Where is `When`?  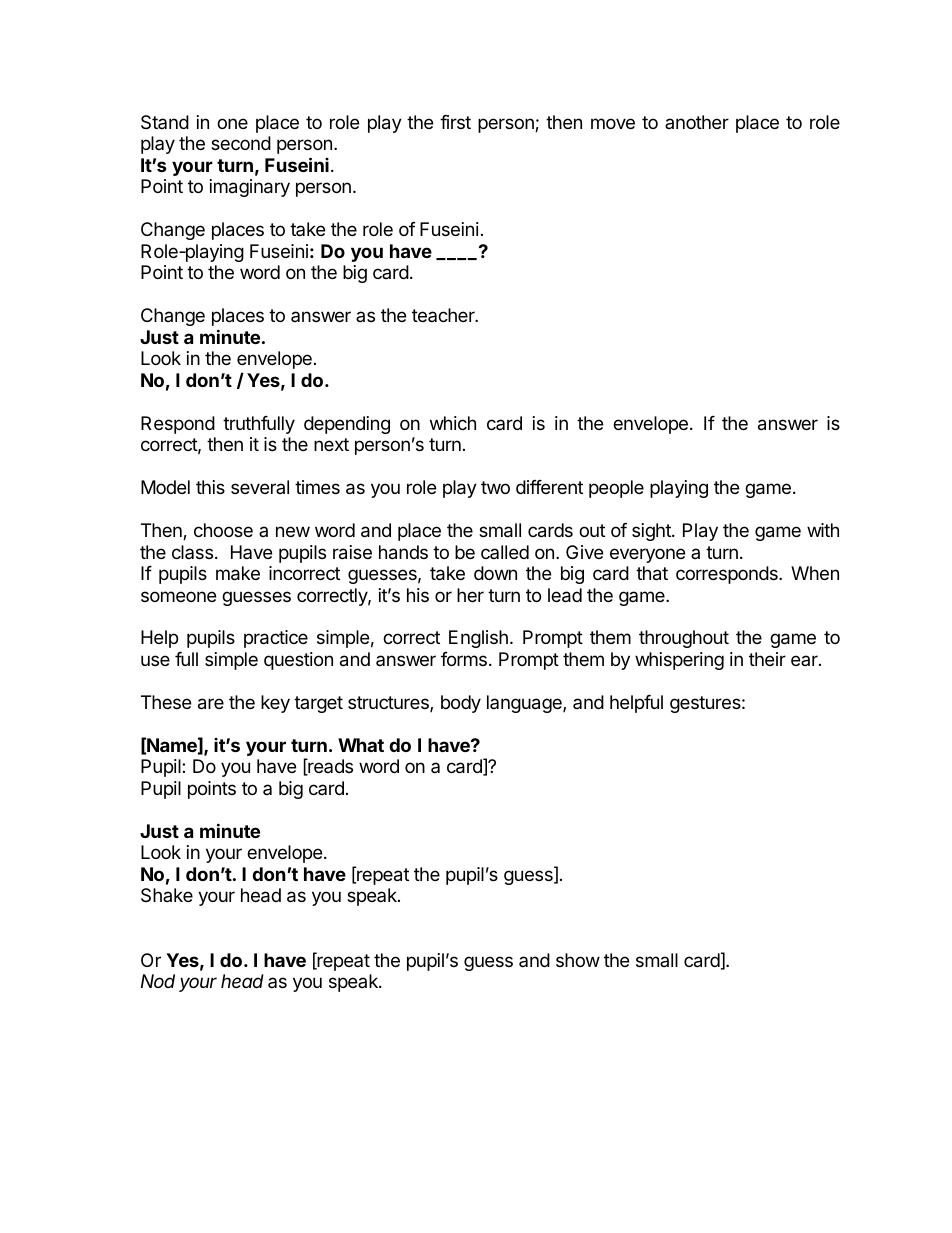 When is located at coordinates (815, 573).
